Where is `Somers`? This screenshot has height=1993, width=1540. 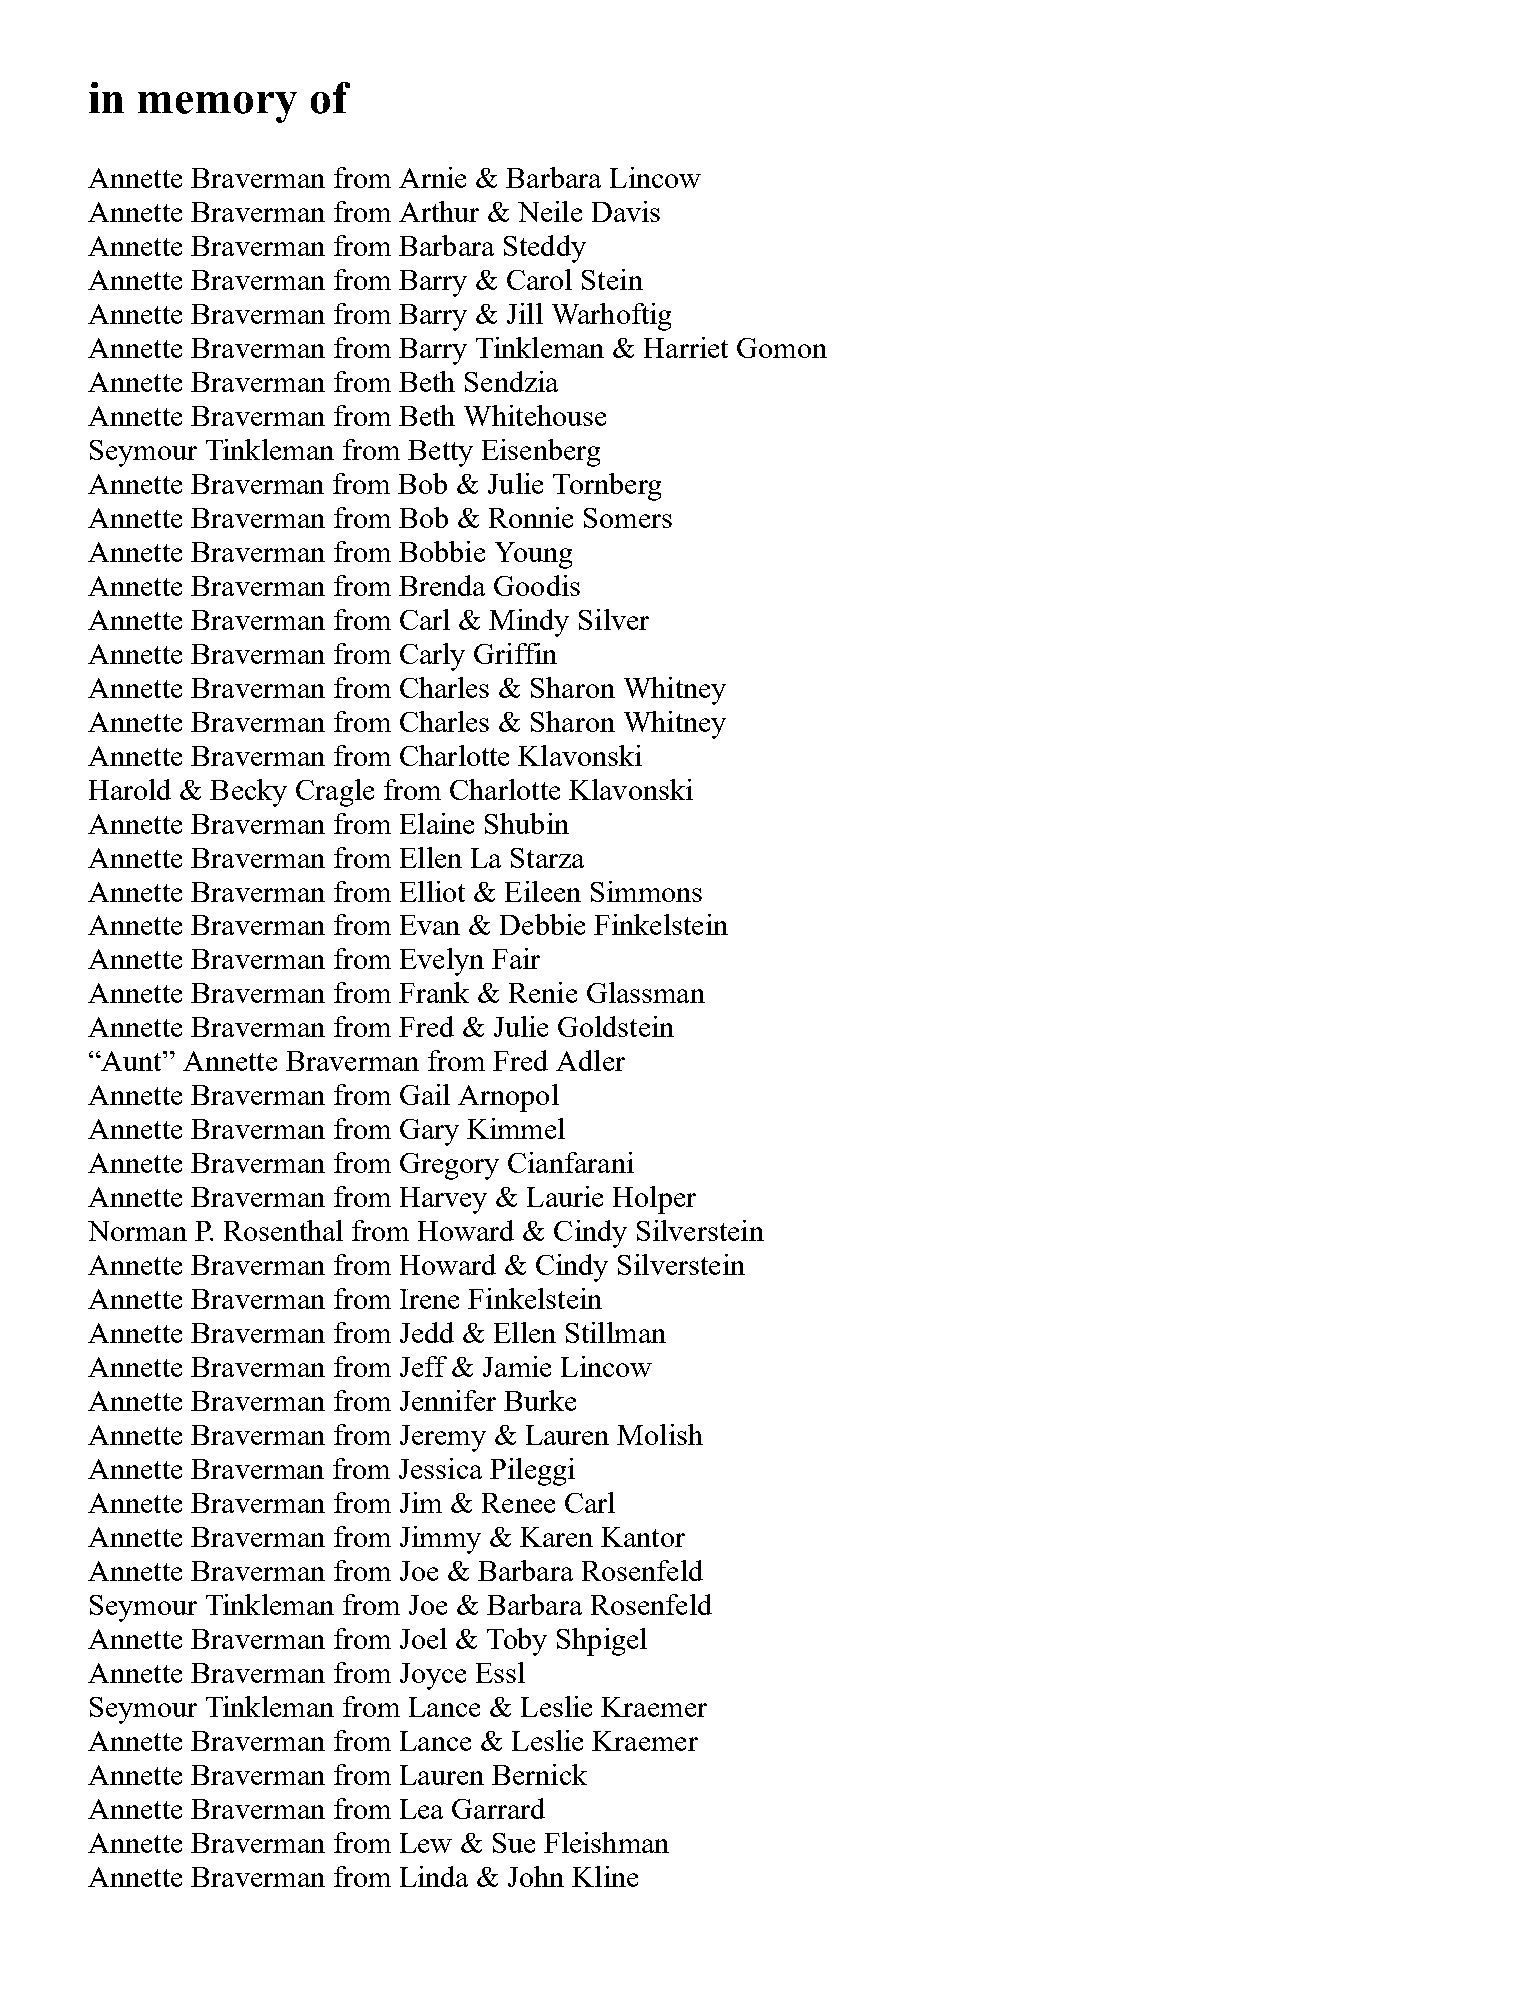
Somers is located at coordinates (628, 518).
